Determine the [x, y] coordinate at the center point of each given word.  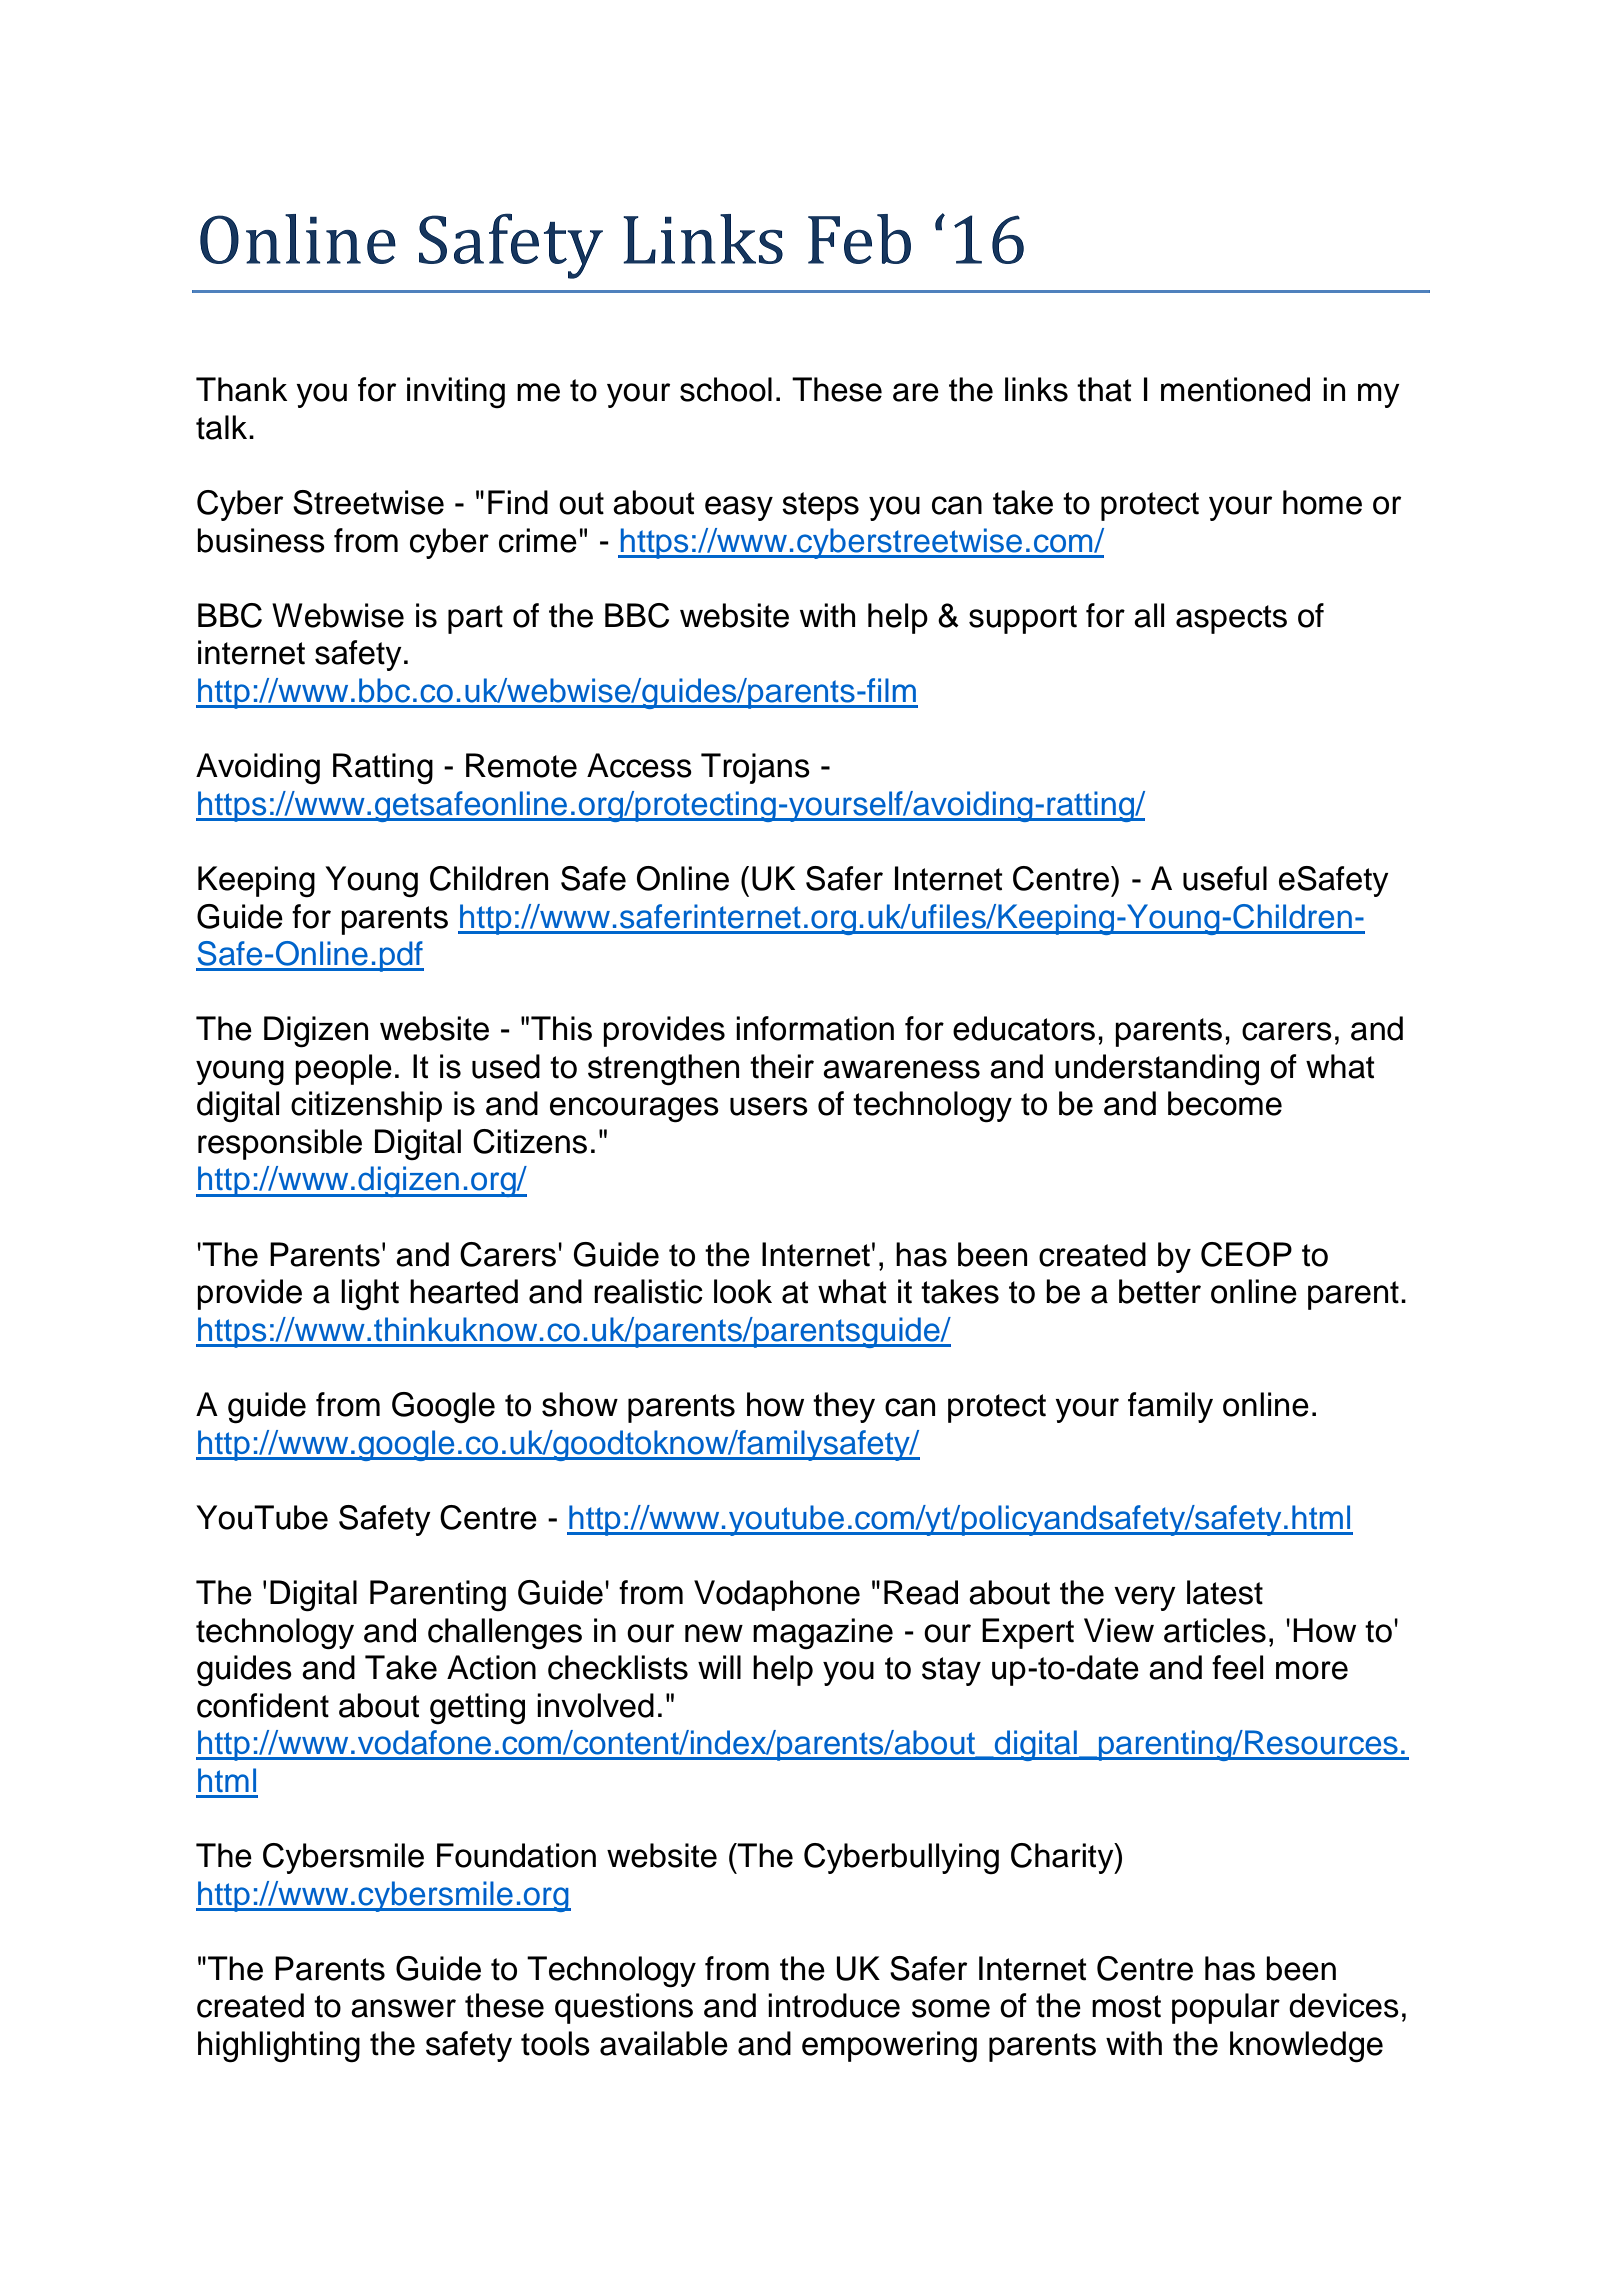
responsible [280, 1144]
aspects [1231, 619]
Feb [859, 239]
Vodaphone [777, 1595]
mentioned [1235, 389]
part [475, 619]
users [769, 1106]
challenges [505, 1634]
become [1225, 1103]
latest [1225, 1592]
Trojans [755, 768]
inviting [456, 393]
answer [403, 2008]
